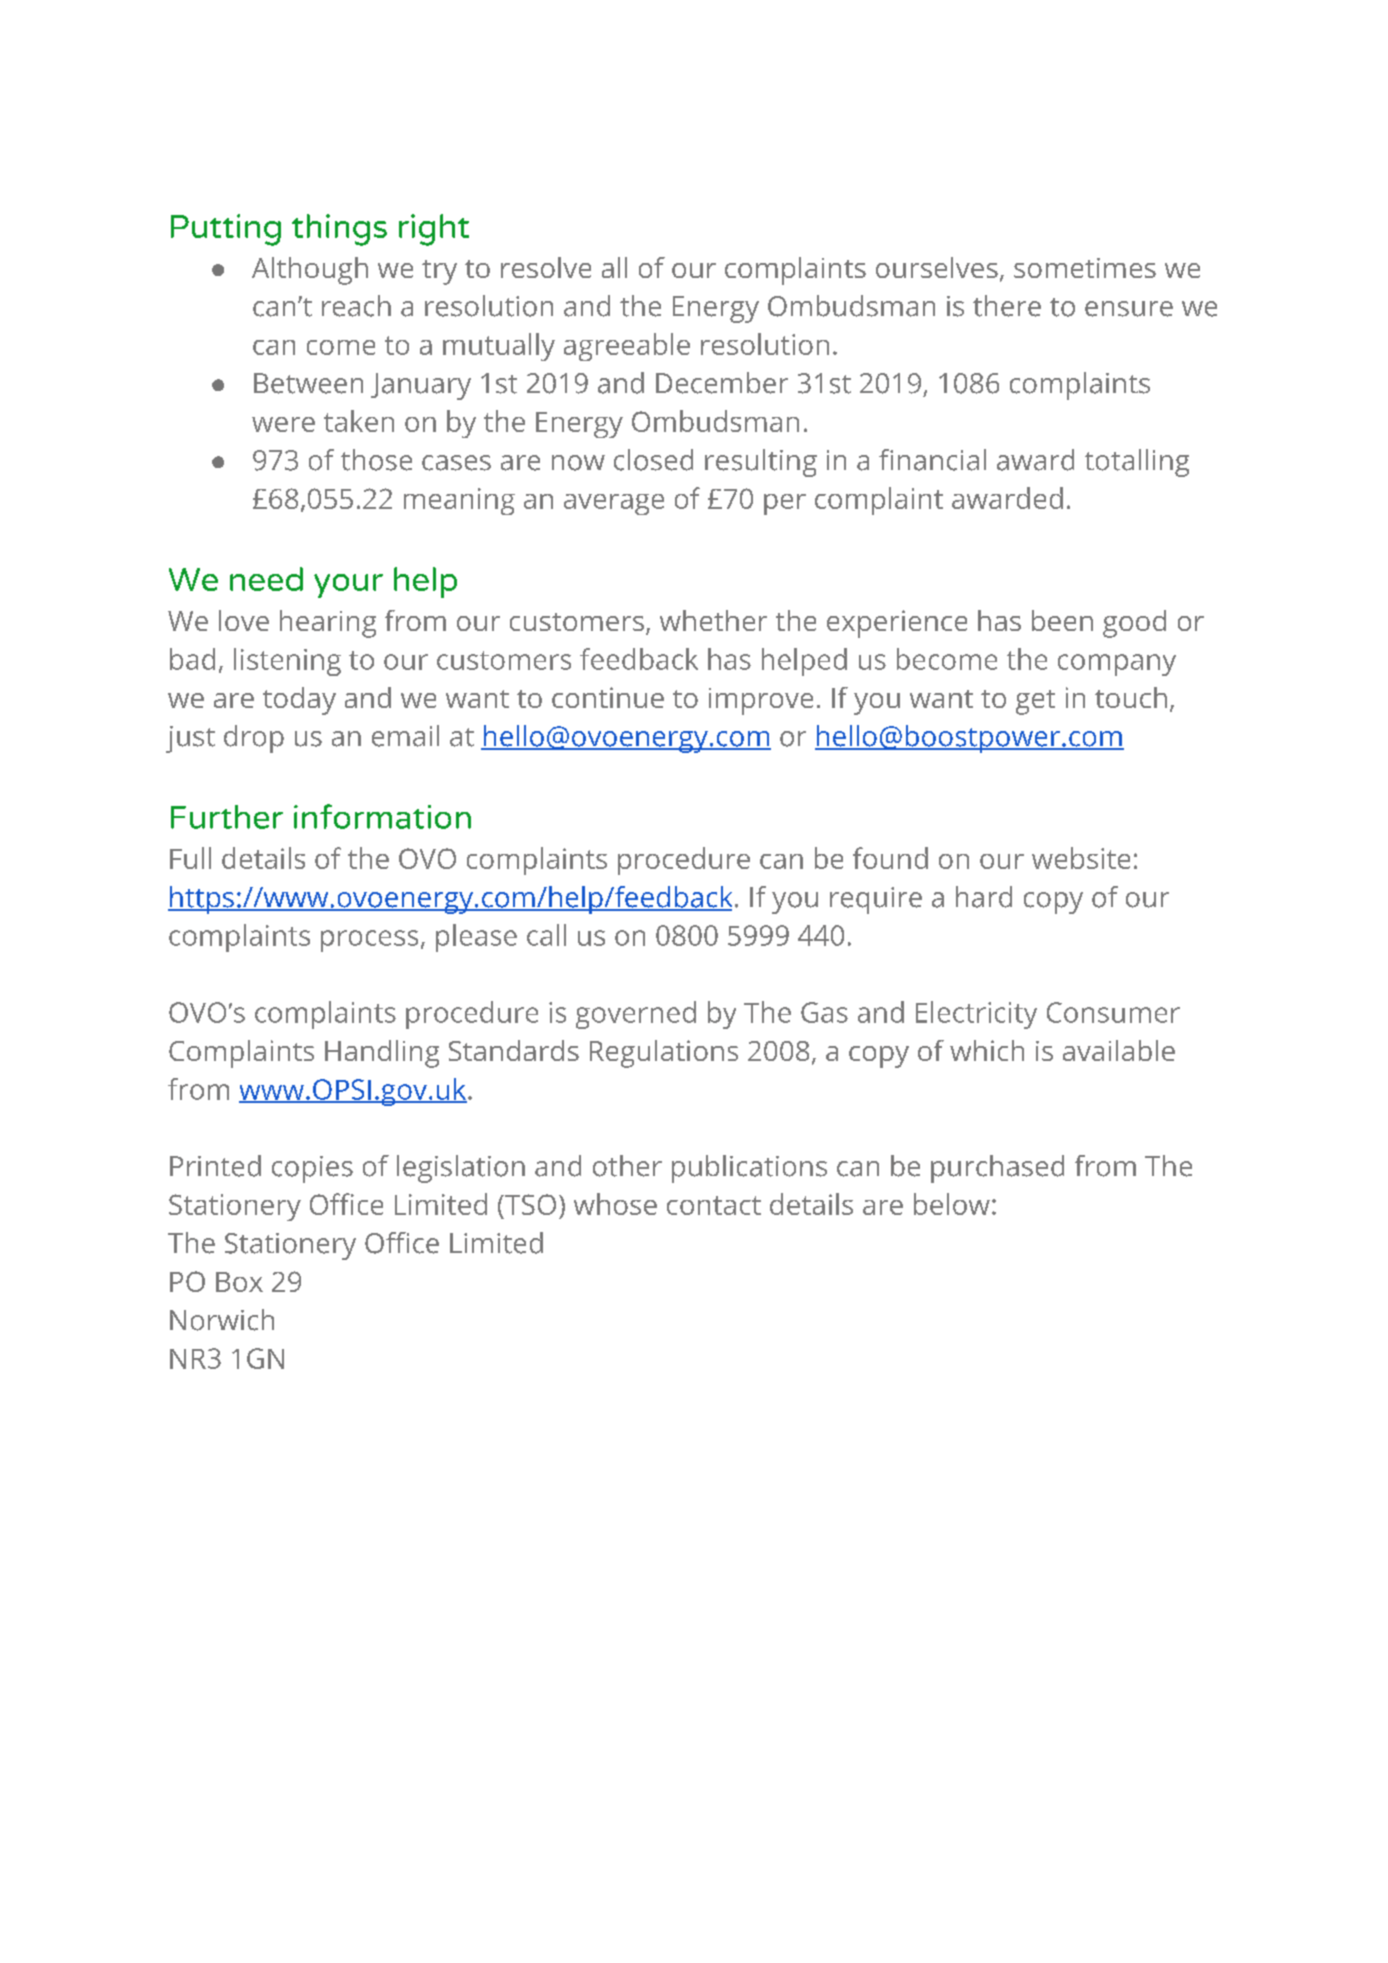 This document has height=1963, width=1388. Describe the element at coordinates (608, 697) in the document. I see `continue` at that location.
